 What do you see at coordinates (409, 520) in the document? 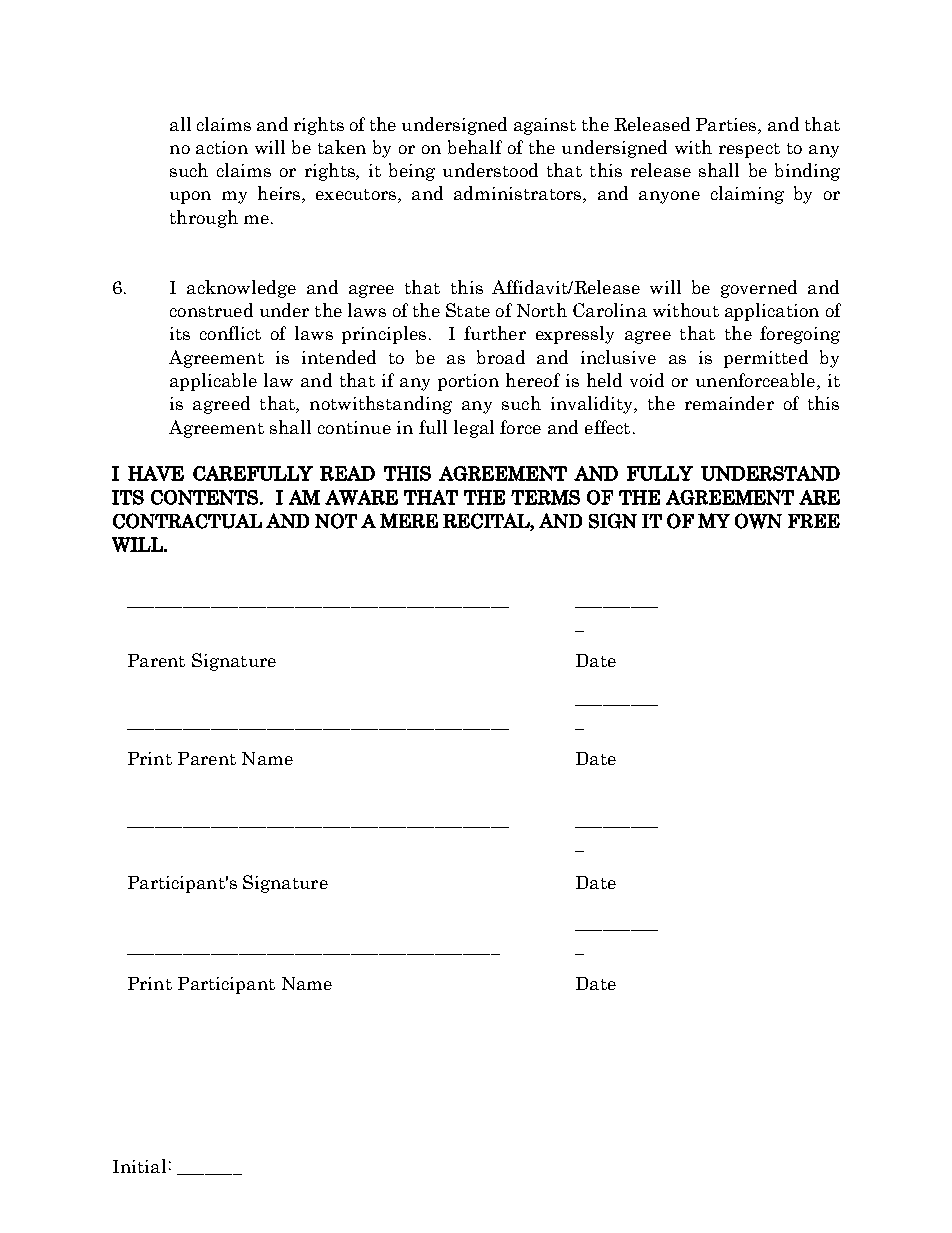
I see `MERE` at bounding box center [409, 520].
